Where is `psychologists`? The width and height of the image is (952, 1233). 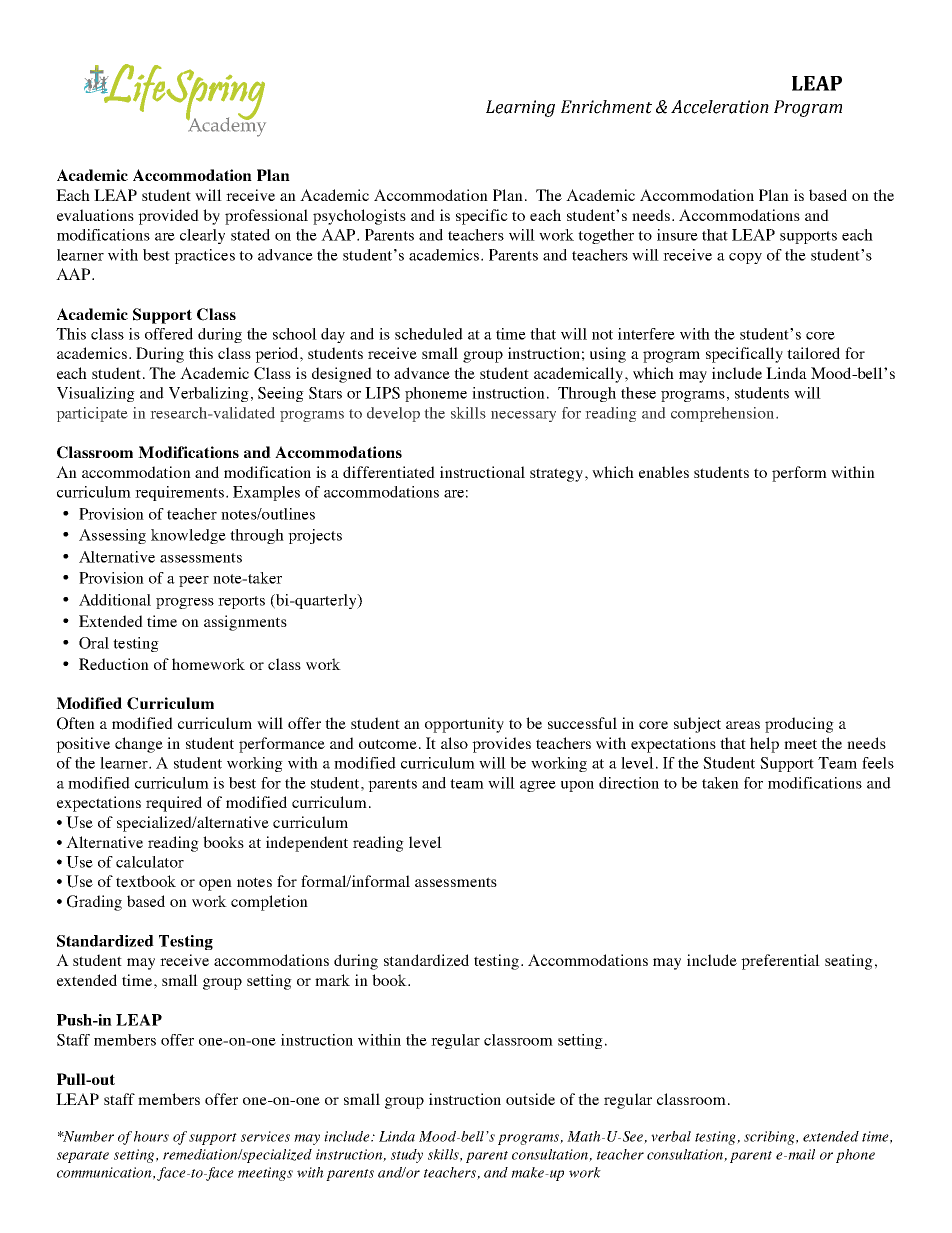 psychologists is located at coordinates (359, 217).
